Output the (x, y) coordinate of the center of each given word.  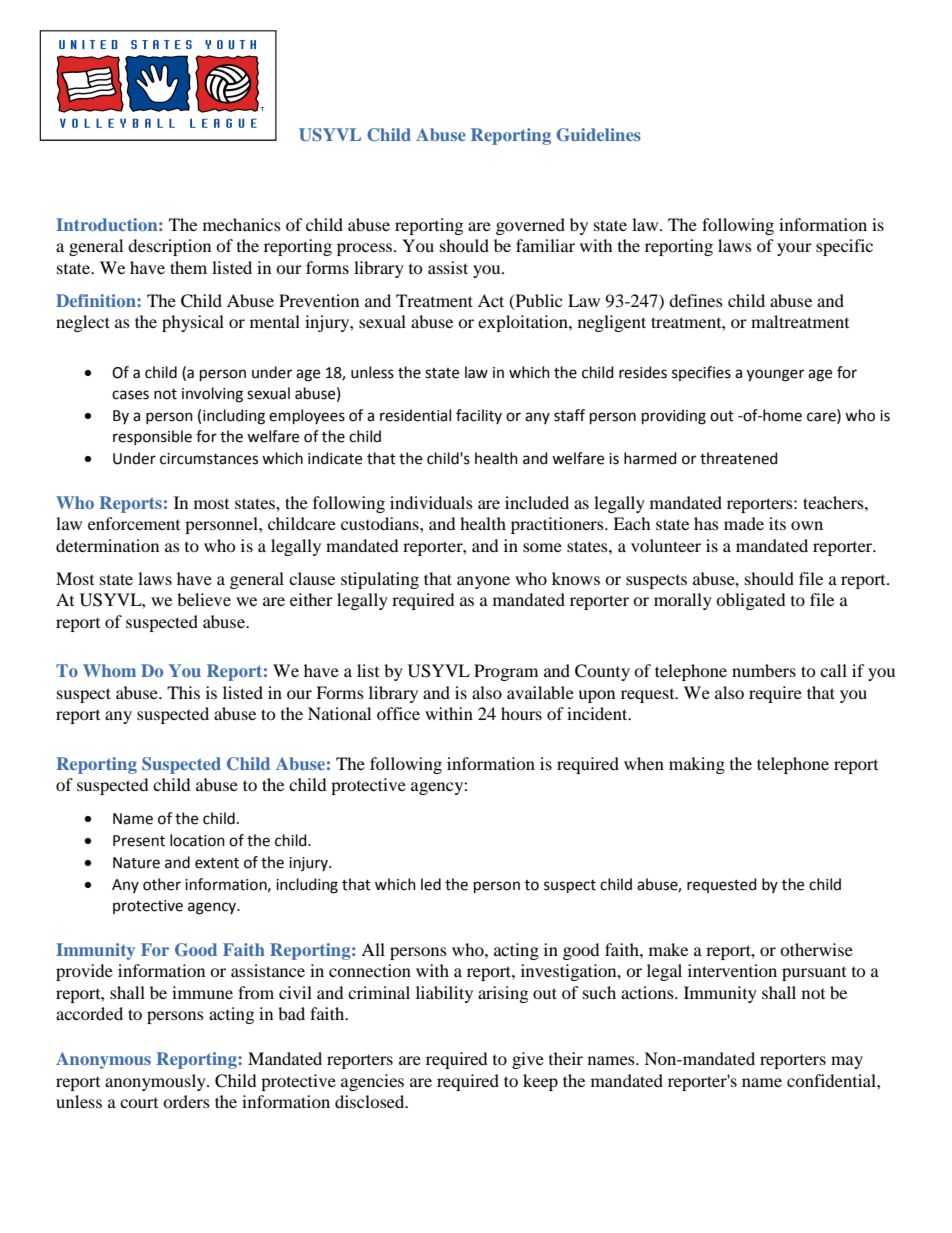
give (528, 1060)
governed (530, 226)
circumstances (209, 459)
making (697, 765)
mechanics (242, 224)
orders (186, 1101)
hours (521, 713)
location (197, 840)
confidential (832, 1080)
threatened (739, 458)
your (794, 249)
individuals (431, 502)
